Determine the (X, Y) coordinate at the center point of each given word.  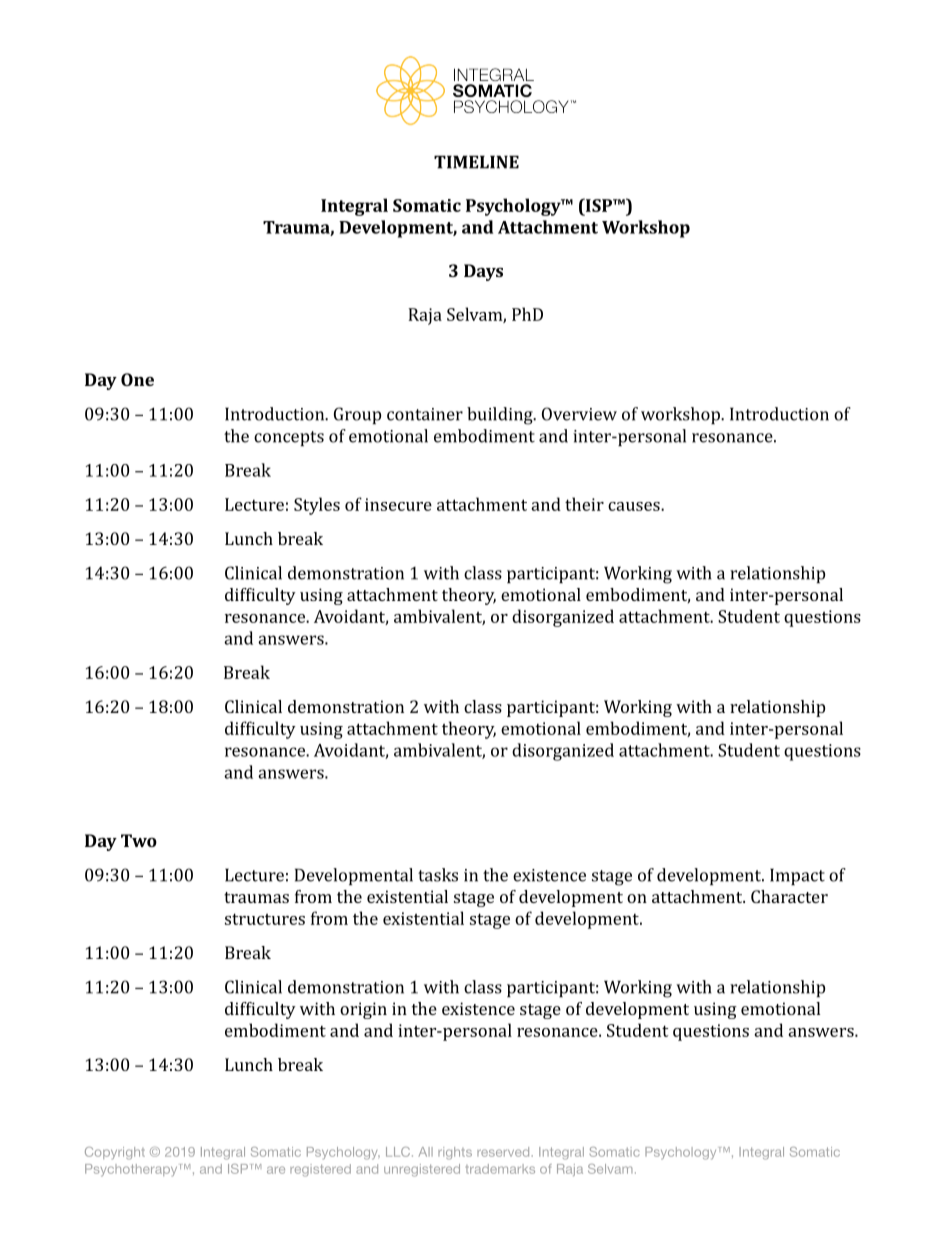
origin (363, 1010)
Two (139, 840)
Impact (797, 876)
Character (789, 896)
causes (635, 506)
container (425, 414)
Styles (317, 506)
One (137, 379)
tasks (438, 875)
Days (483, 272)
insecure (398, 504)
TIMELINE (476, 162)
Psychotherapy (131, 1170)
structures (265, 919)
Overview (579, 414)
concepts (289, 438)
